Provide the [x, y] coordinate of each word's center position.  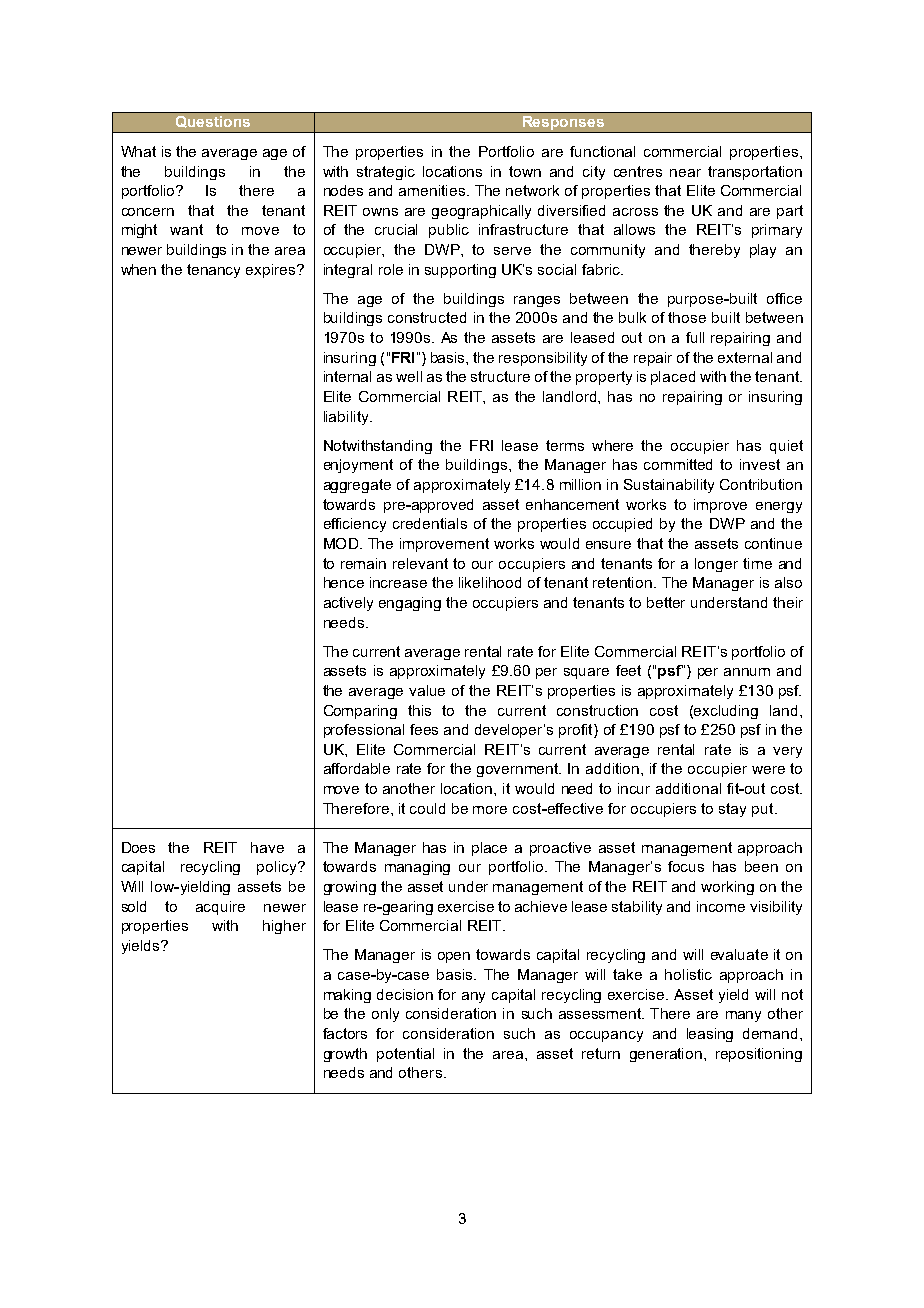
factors [345, 1033]
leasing [710, 1035]
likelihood [490, 582]
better [666, 602]
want [186, 229]
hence [344, 582]
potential [405, 1055]
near [685, 173]
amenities [433, 190]
